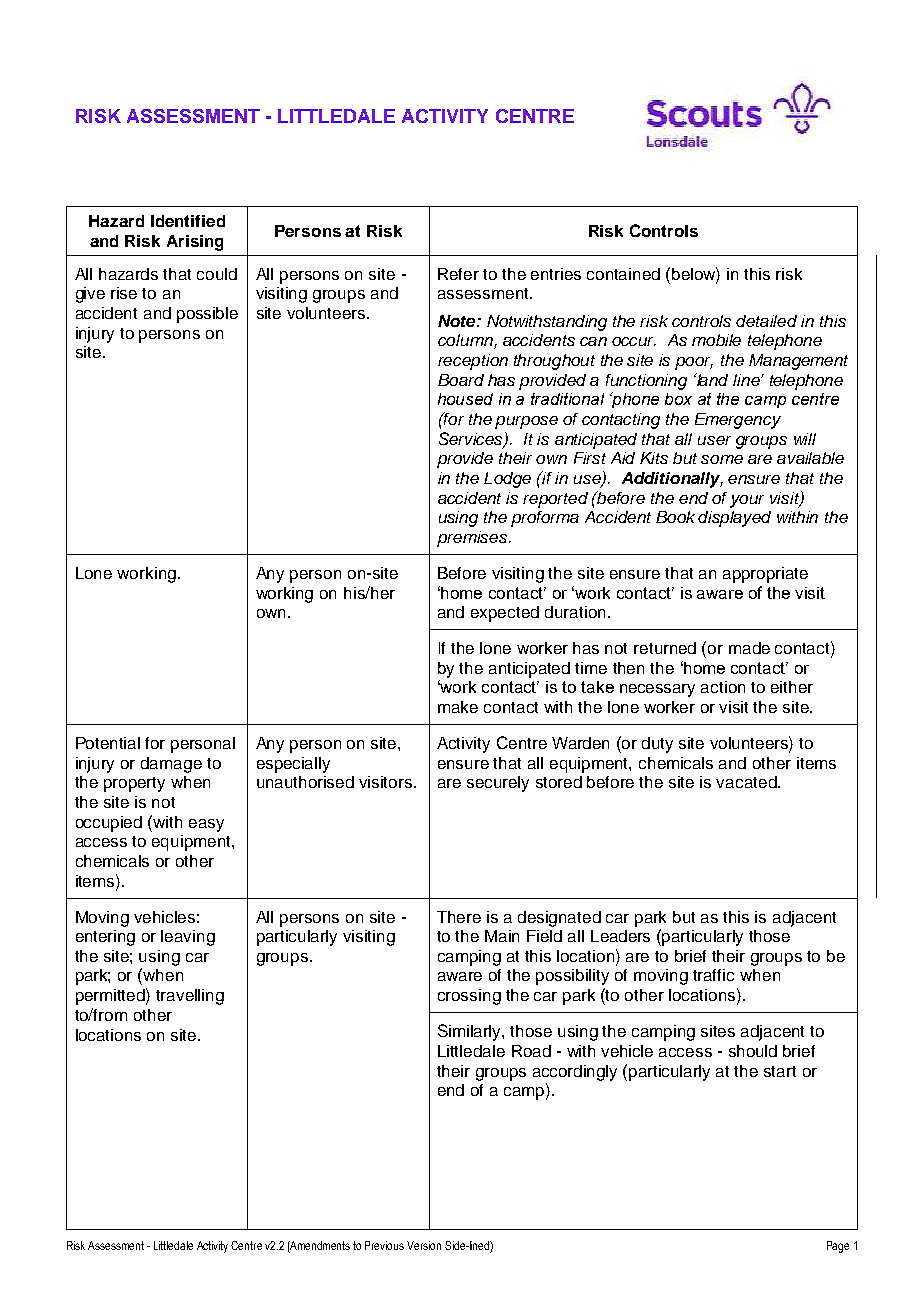  I want to click on detailed, so click(766, 321).
